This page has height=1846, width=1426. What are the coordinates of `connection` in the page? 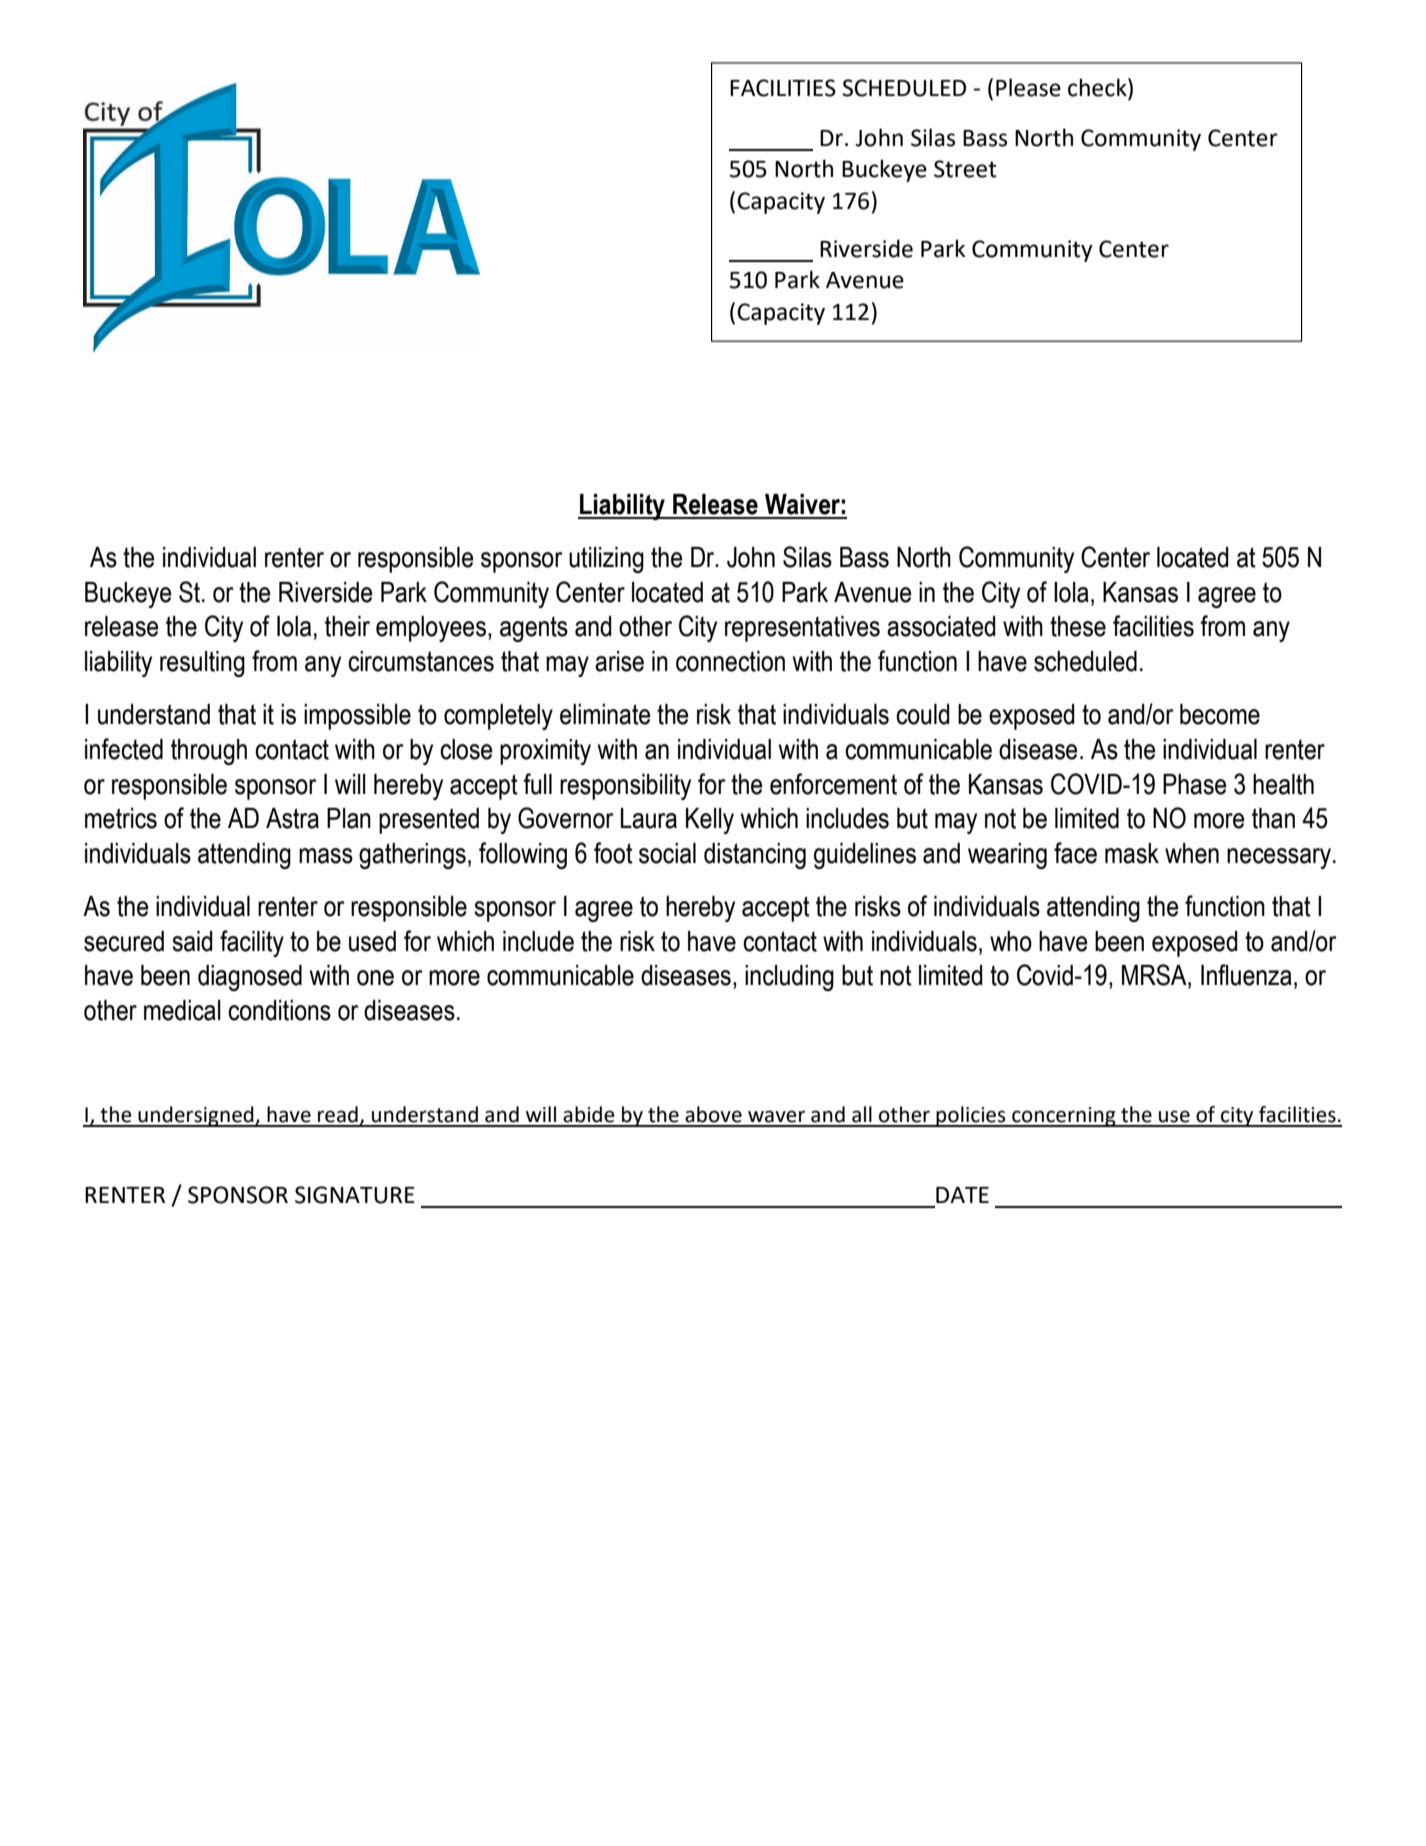 It's located at (730, 661).
